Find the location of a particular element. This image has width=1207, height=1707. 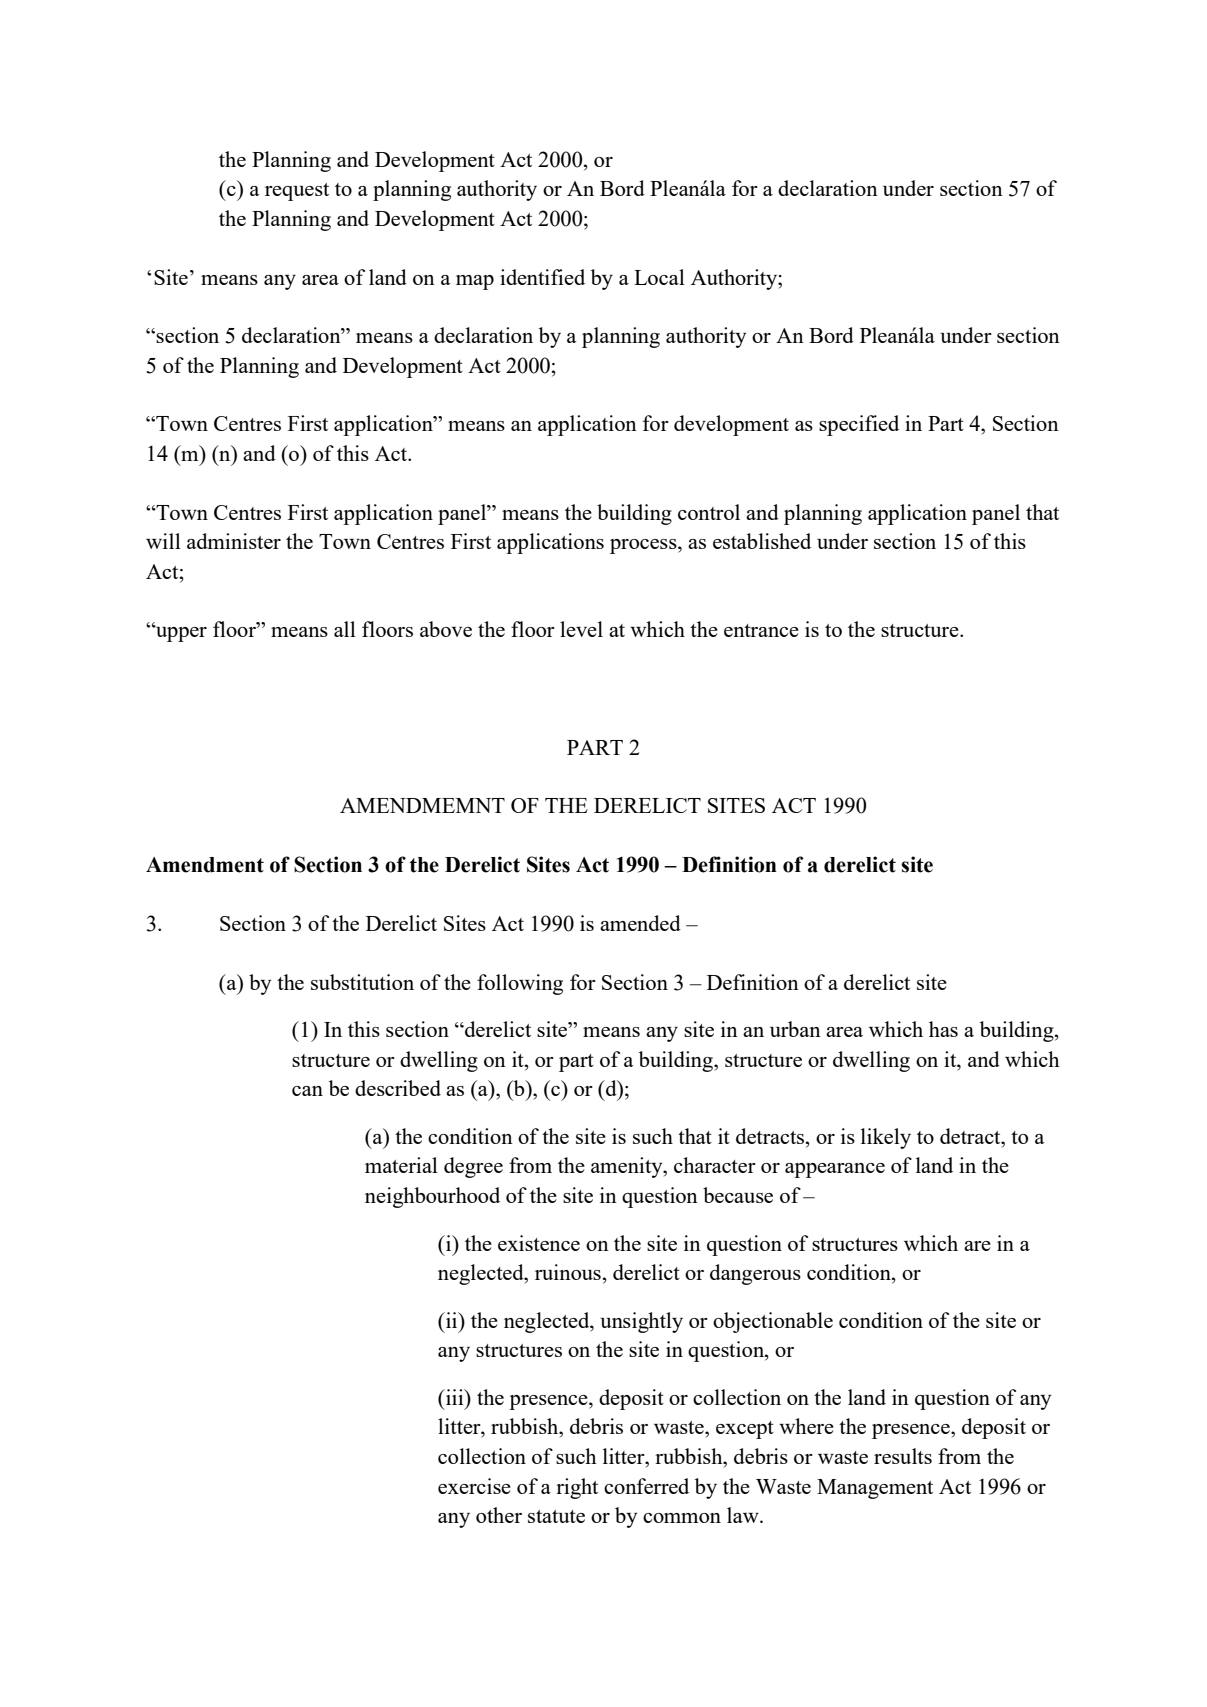

established is located at coordinates (762, 541).
